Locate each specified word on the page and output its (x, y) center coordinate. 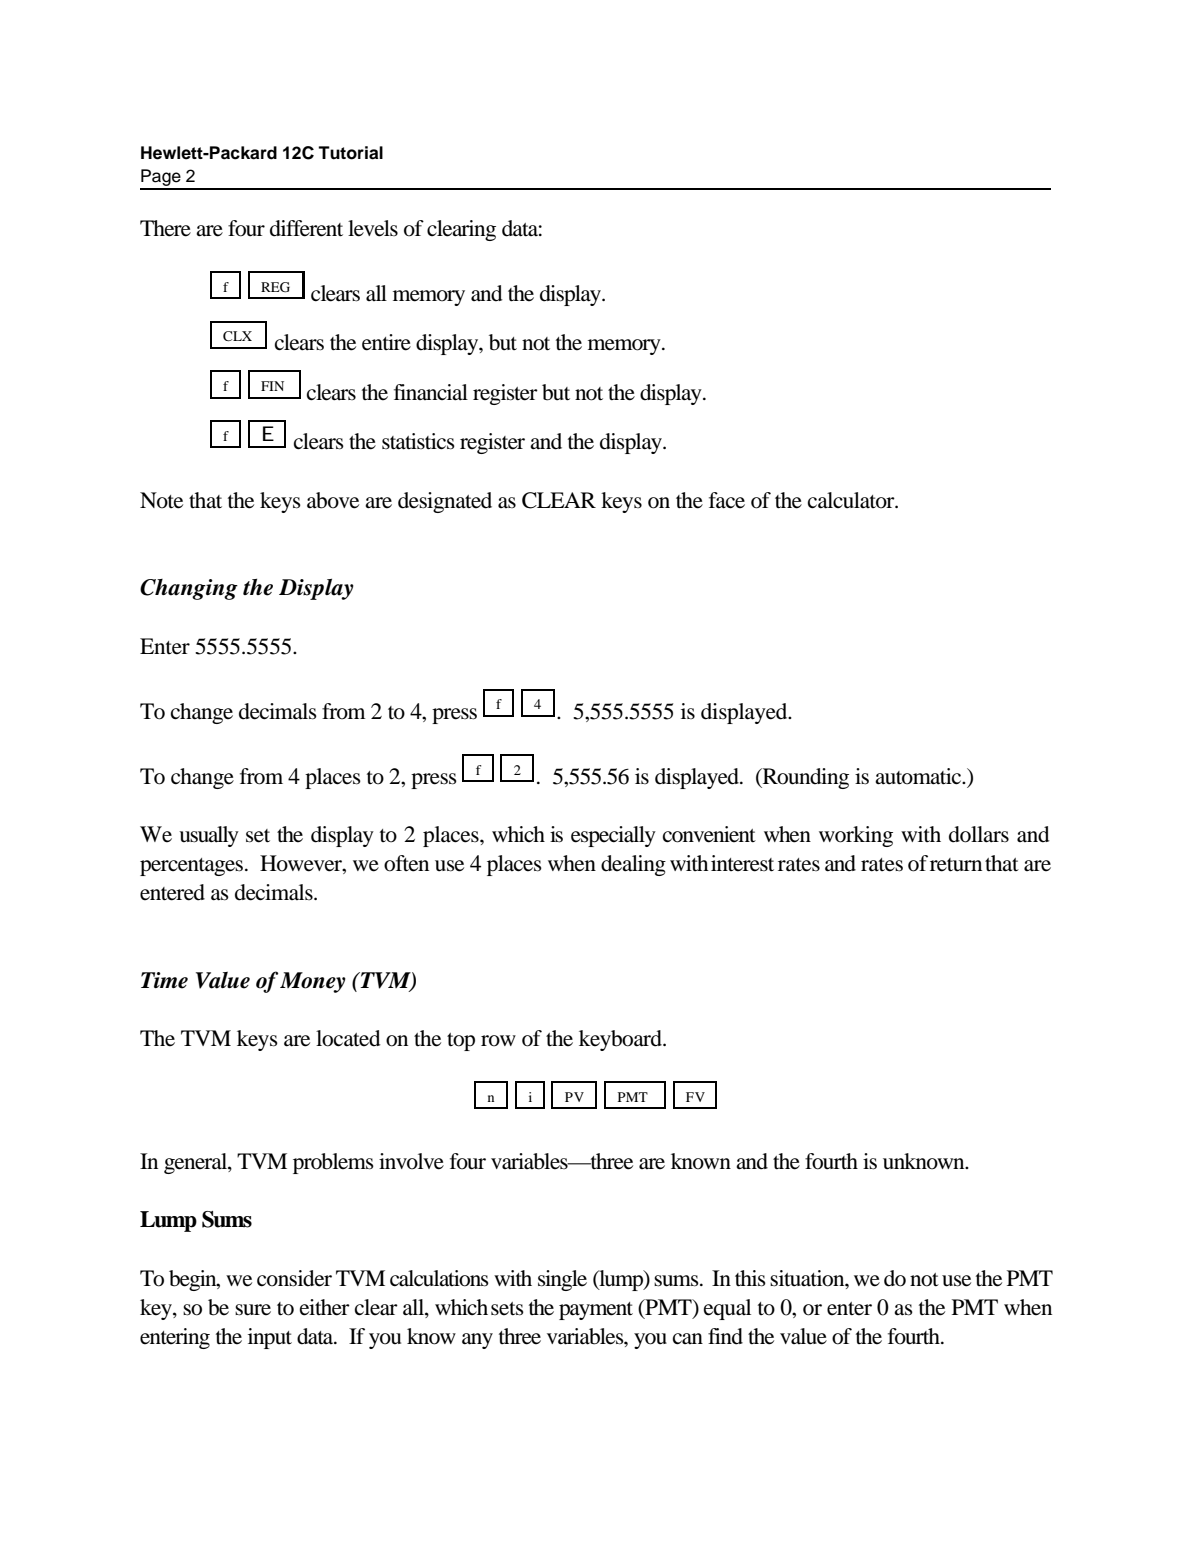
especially (613, 836)
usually (209, 836)
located (348, 1038)
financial (431, 392)
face (727, 500)
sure (253, 1310)
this (750, 1278)
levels (373, 228)
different (306, 228)
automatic (919, 776)
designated (445, 502)
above (333, 500)
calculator (852, 500)
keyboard (621, 1040)
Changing (189, 589)
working (856, 836)
